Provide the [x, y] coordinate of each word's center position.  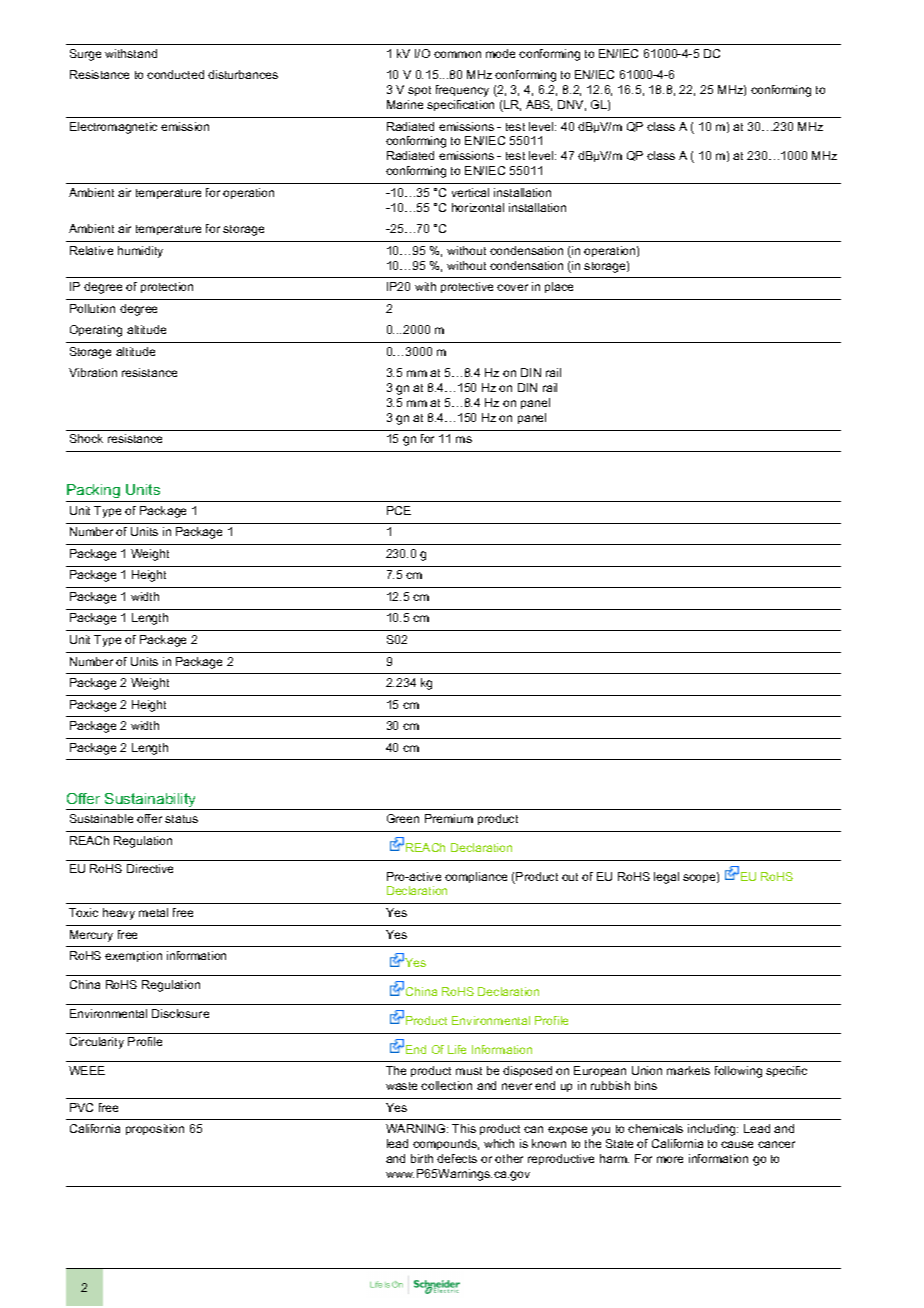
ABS [539, 105]
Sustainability [151, 801]
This [464, 1128]
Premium [449, 818]
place [559, 287]
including [713, 1130]
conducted [175, 74]
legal [666, 878]
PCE [399, 510]
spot [419, 91]
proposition [155, 1129]
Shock [86, 438]
